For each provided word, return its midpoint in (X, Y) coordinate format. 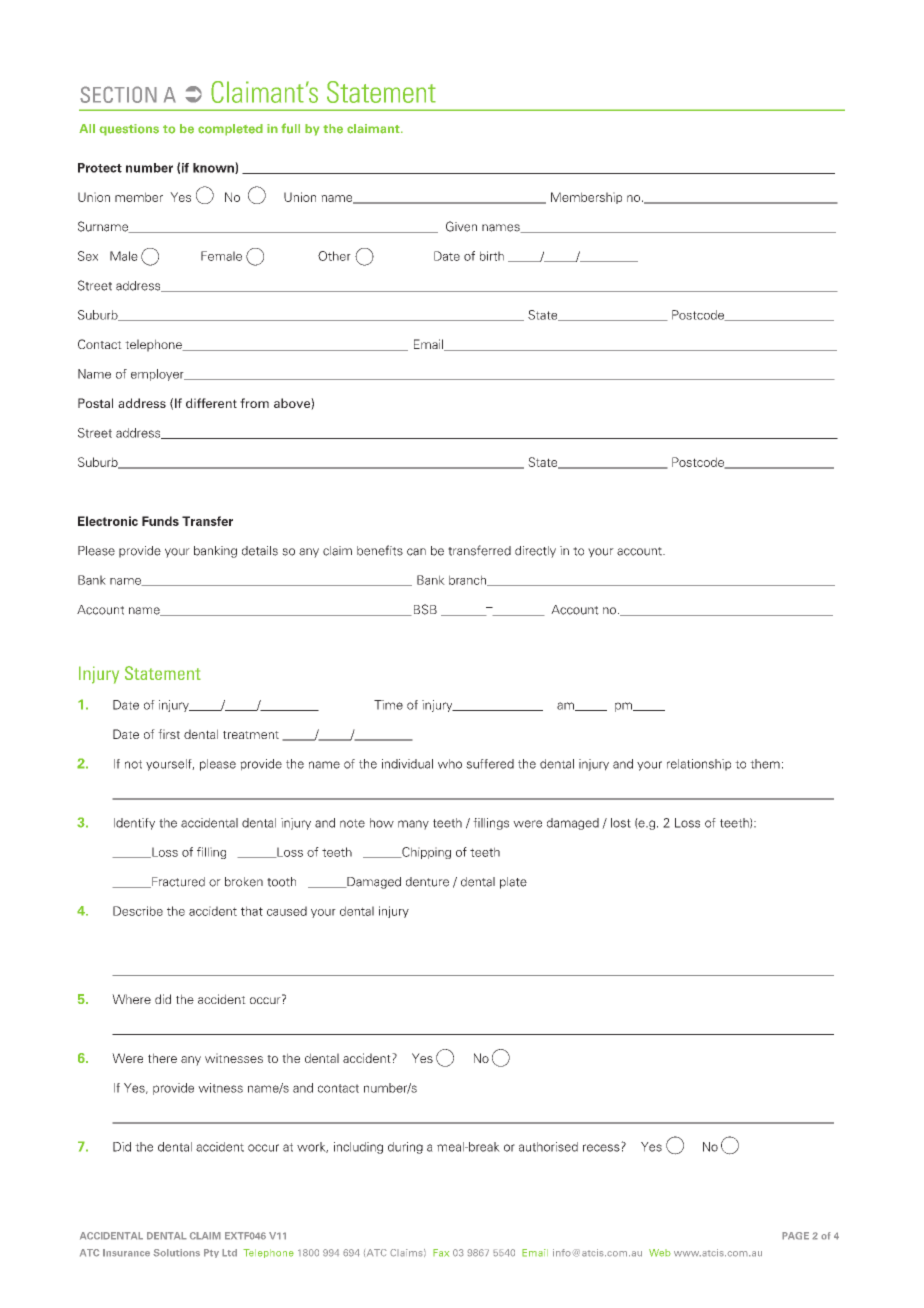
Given (461, 226)
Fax (441, 1253)
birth (492, 256)
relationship (699, 765)
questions (129, 130)
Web (660, 1253)
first (169, 734)
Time (388, 705)
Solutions (176, 1253)
